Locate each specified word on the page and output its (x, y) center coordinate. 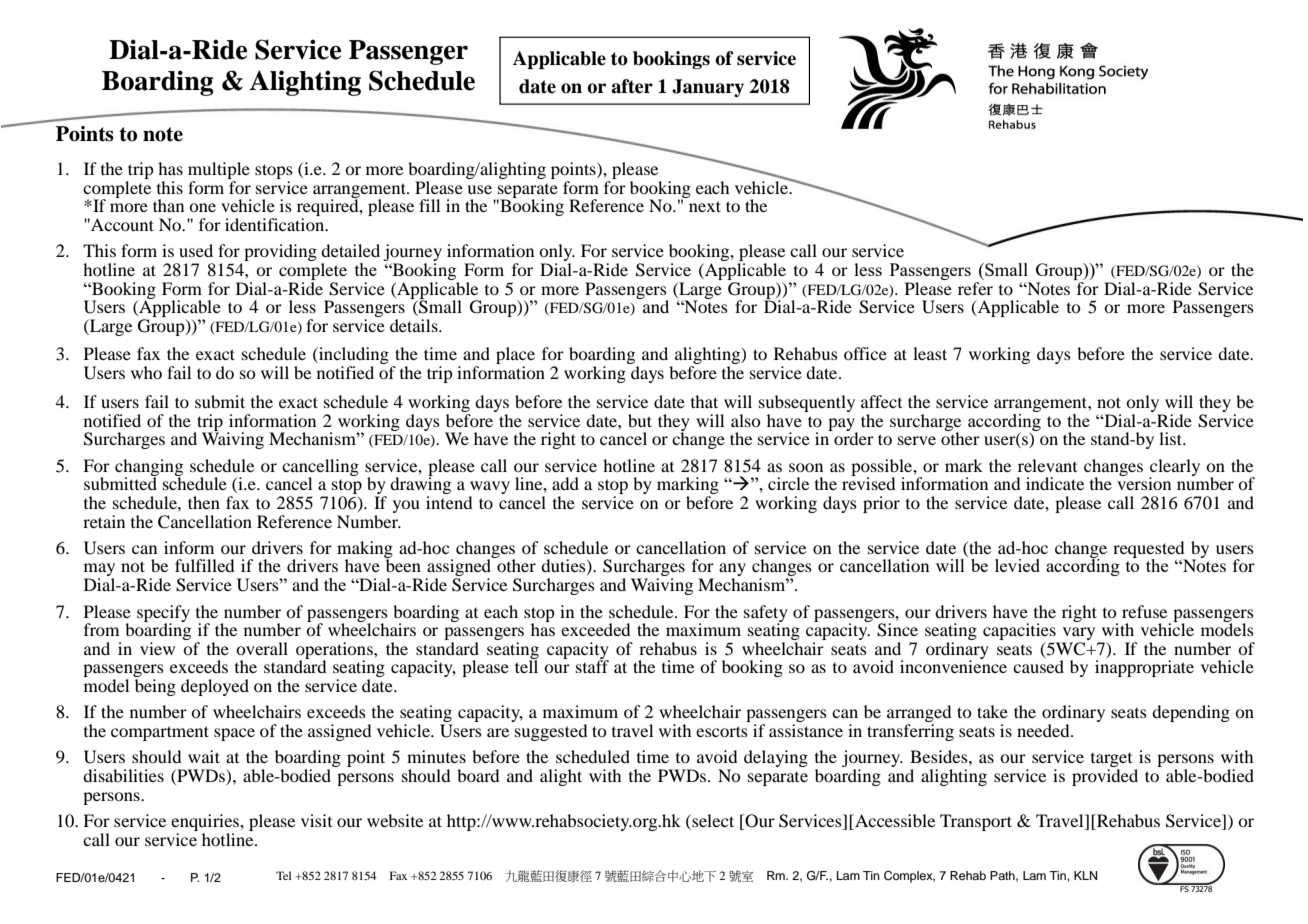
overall (262, 648)
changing (149, 468)
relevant (1047, 465)
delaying (776, 758)
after (632, 86)
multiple (219, 172)
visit (316, 820)
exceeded (595, 629)
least (930, 353)
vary (1078, 635)
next (705, 206)
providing (280, 252)
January (708, 88)
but (640, 420)
